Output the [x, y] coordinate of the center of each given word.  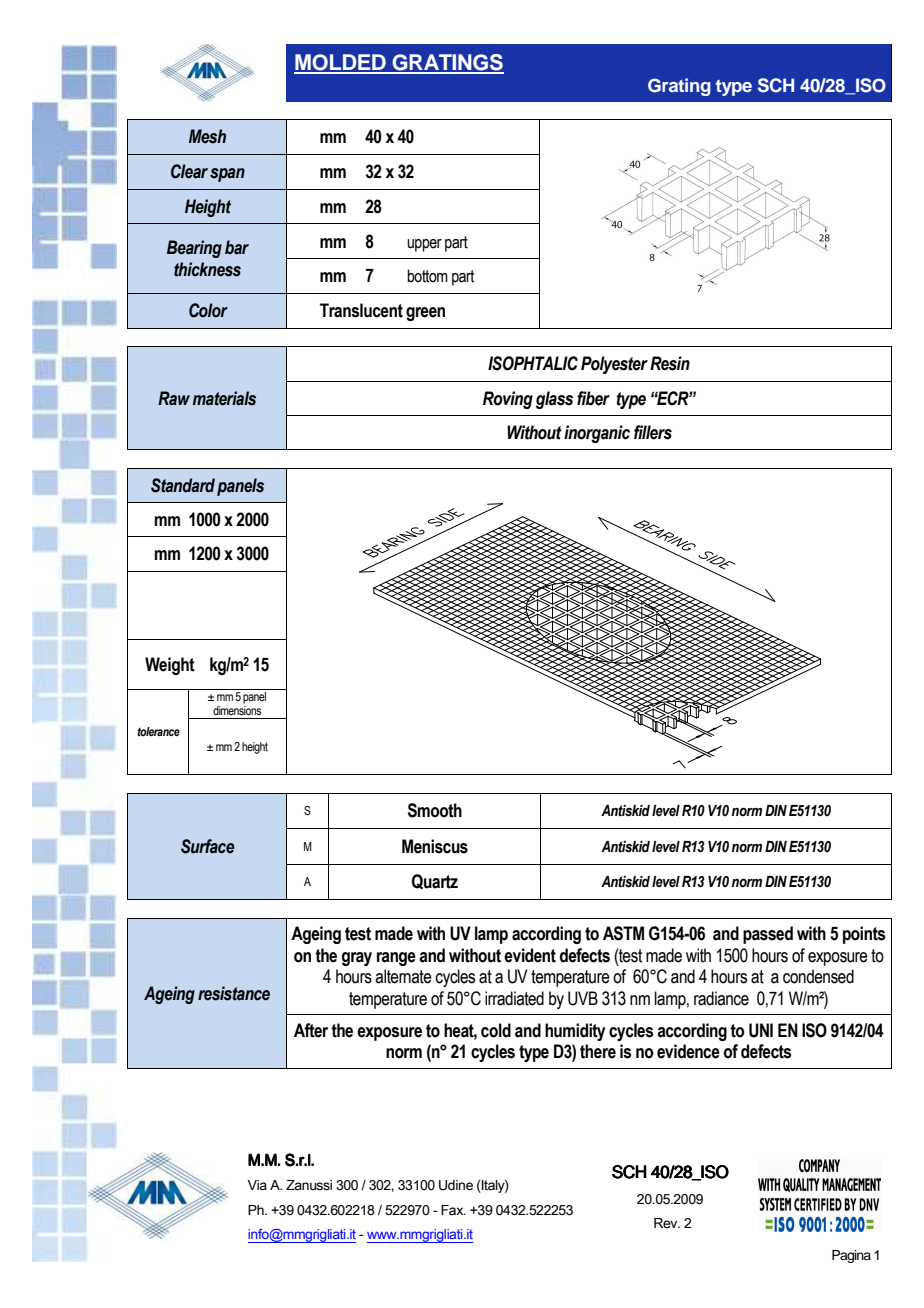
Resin [670, 363]
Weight [170, 666]
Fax [453, 1210]
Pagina [851, 1256]
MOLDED [341, 63]
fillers [653, 432]
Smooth [435, 810]
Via [257, 1185]
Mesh [207, 136]
